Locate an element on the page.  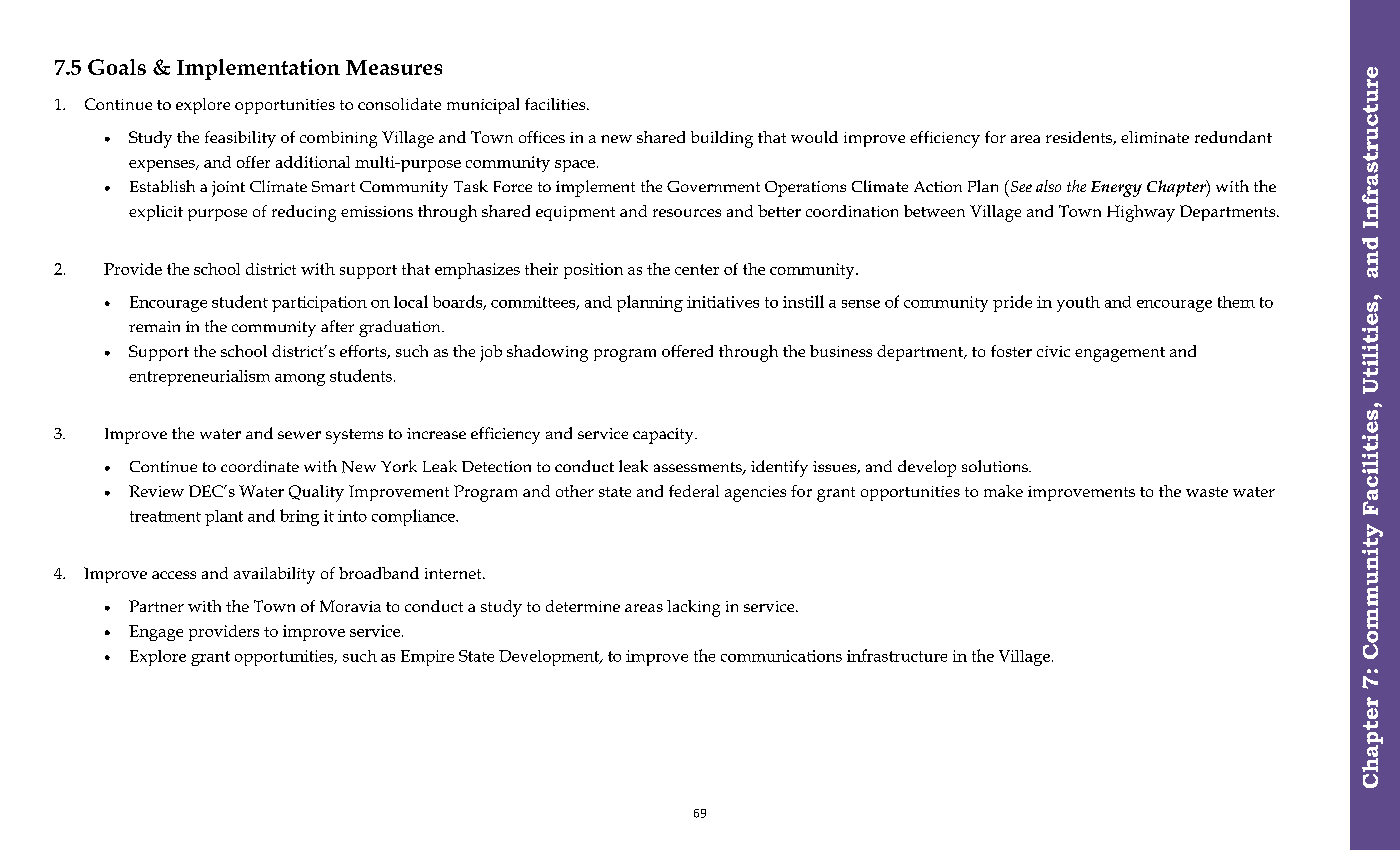
Goals is located at coordinates (117, 67).
